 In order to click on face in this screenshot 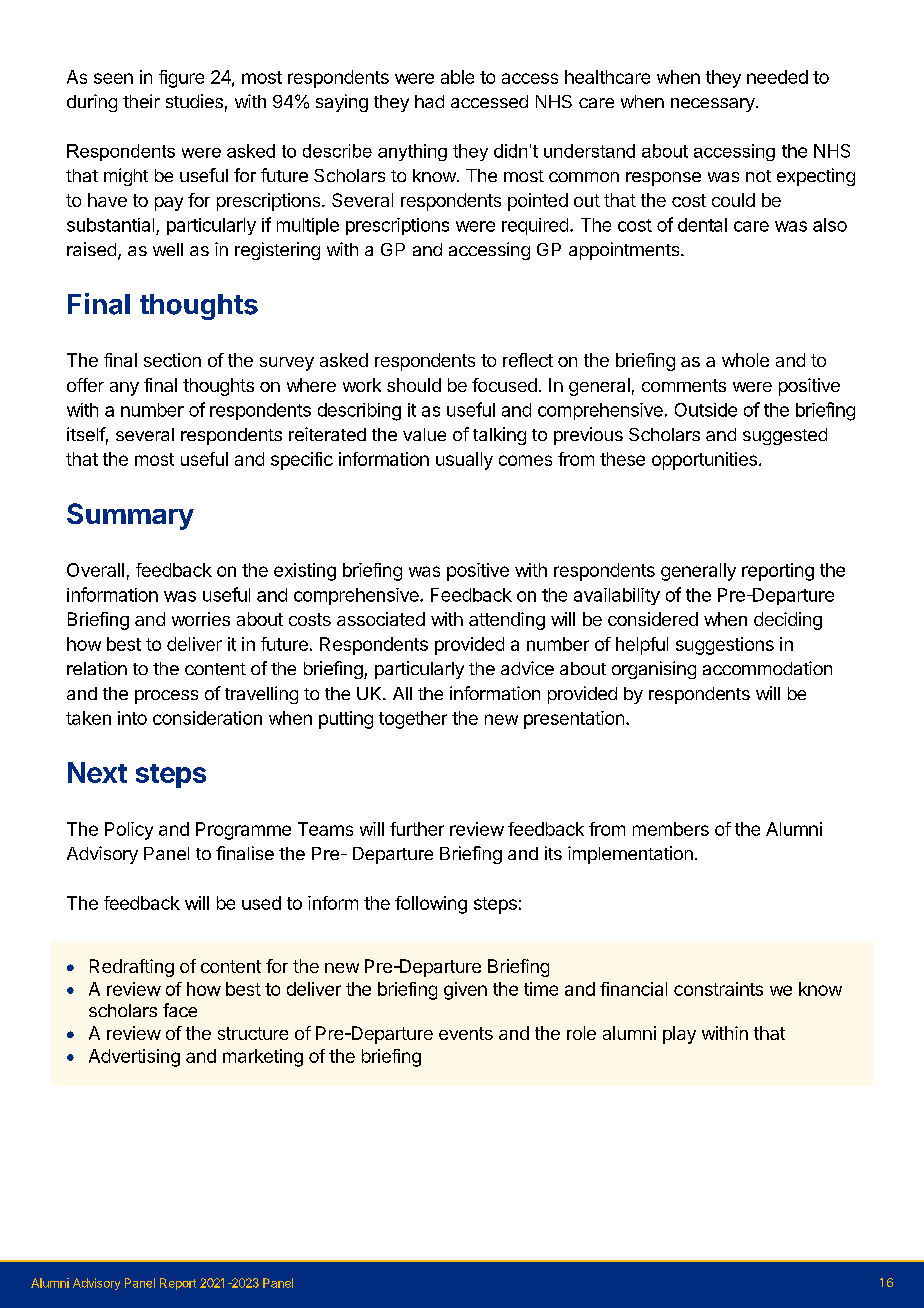, I will do `click(180, 1010)`.
